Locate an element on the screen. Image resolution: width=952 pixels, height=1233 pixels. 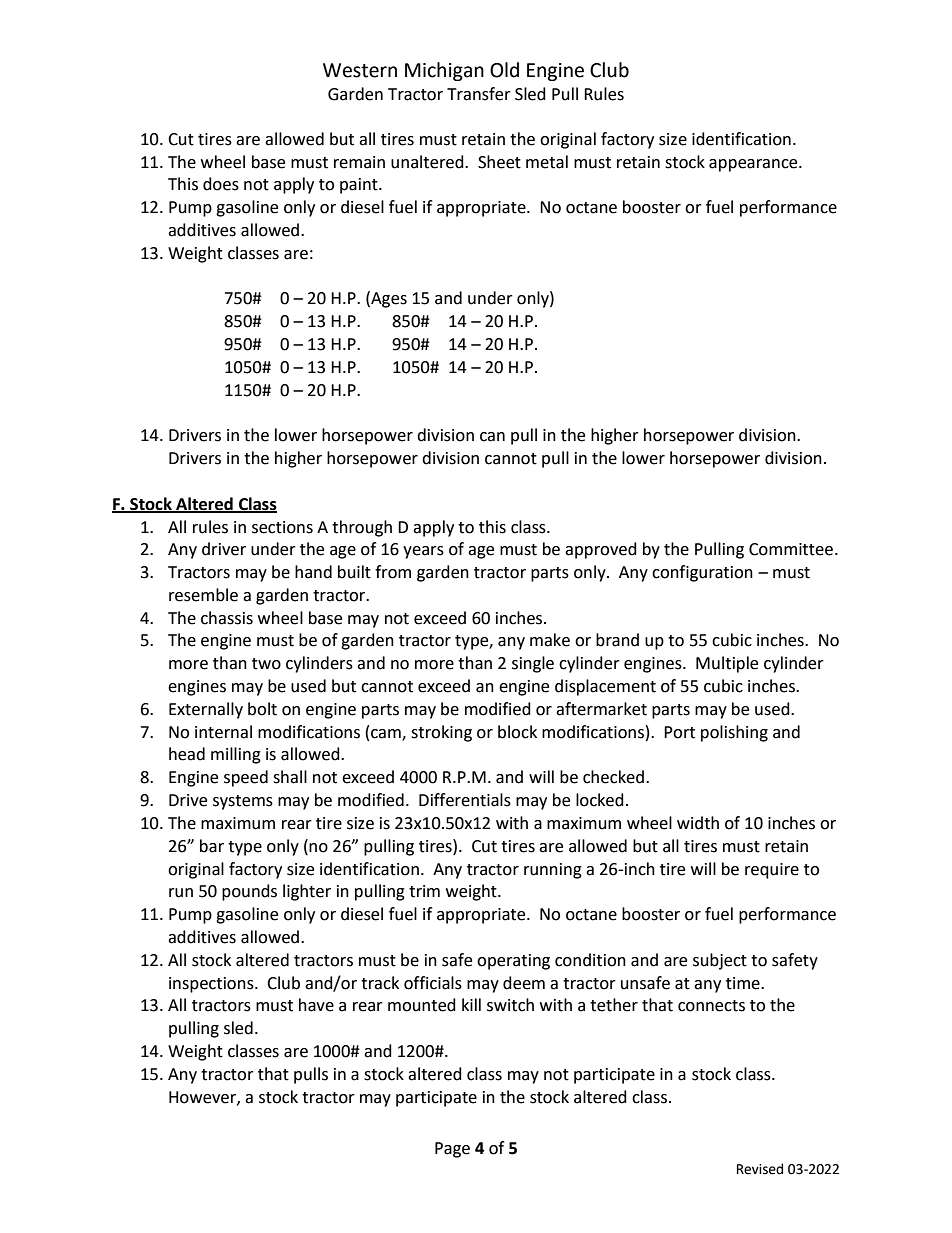
appearance is located at coordinates (754, 165).
